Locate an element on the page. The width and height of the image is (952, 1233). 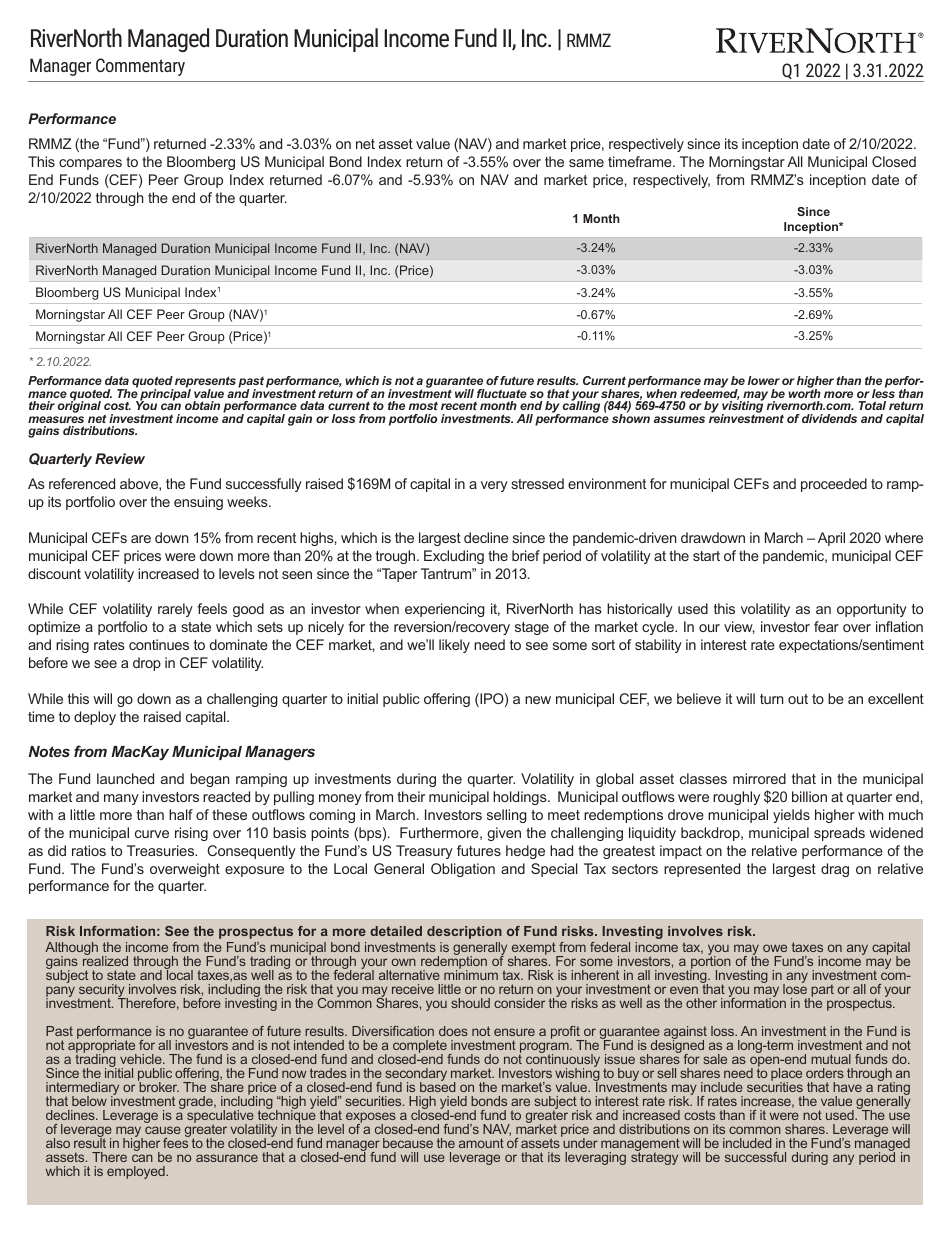
realized is located at coordinates (105, 960).
